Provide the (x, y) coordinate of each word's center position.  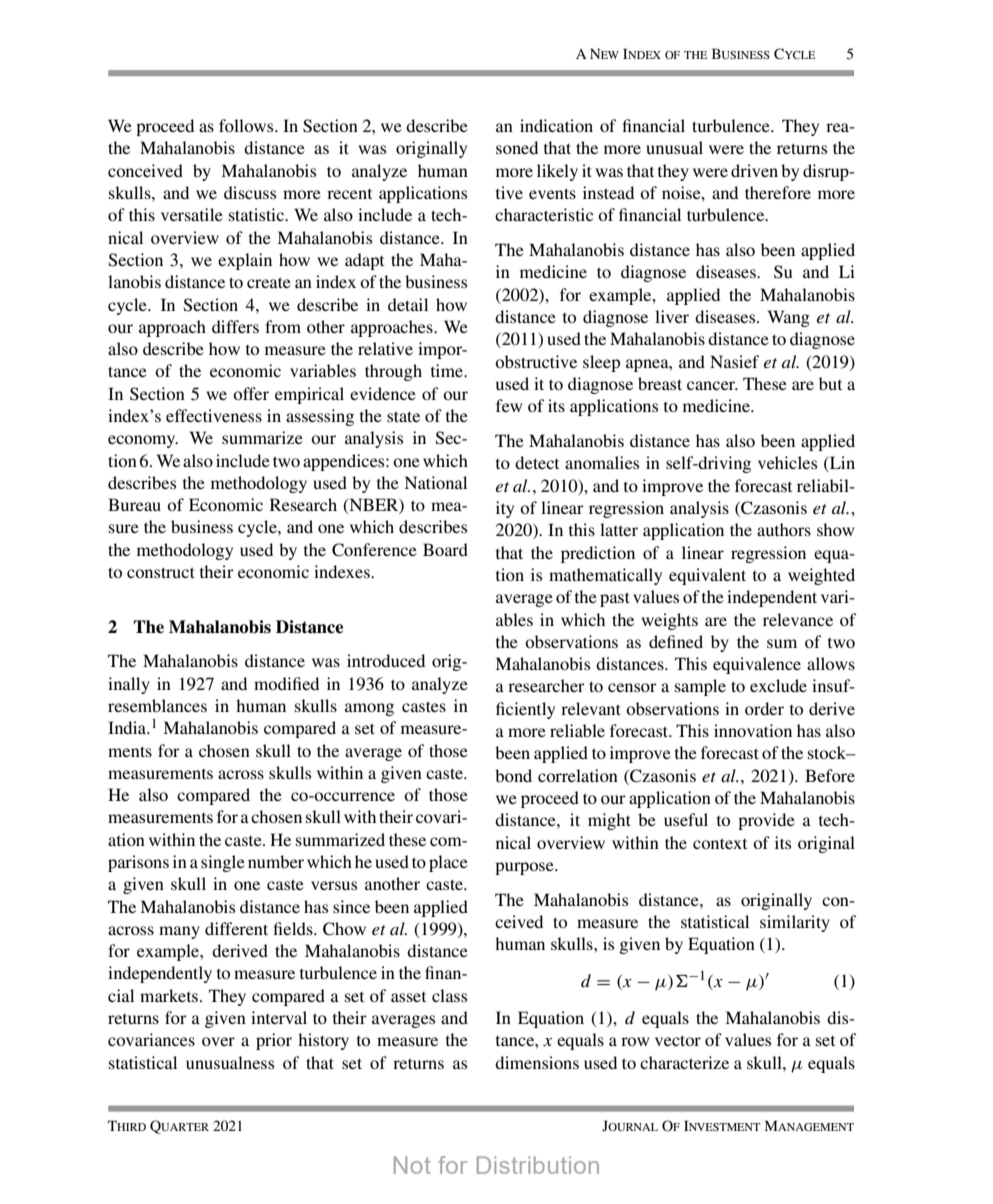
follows (247, 125)
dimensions (537, 1062)
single (223, 863)
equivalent (707, 576)
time (448, 370)
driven (754, 170)
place (448, 863)
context (720, 843)
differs (235, 326)
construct (161, 572)
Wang (789, 318)
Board (445, 549)
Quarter (179, 1127)
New (604, 53)
